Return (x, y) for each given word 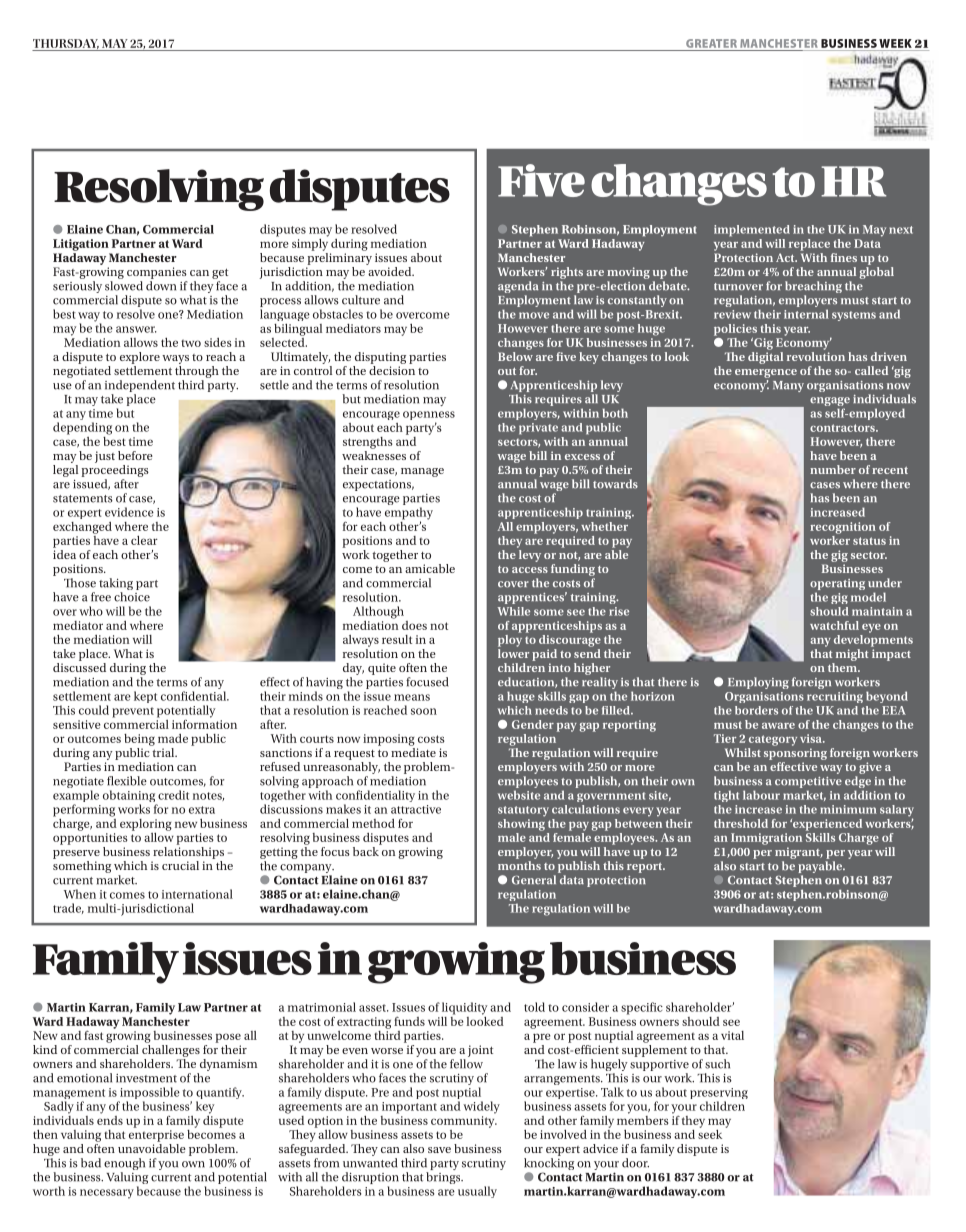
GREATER (711, 43)
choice (132, 597)
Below (515, 355)
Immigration (766, 839)
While (513, 611)
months (519, 865)
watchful (834, 625)
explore (140, 358)
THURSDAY (66, 44)
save (439, 1150)
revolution (816, 355)
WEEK (895, 43)
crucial (180, 865)
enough (124, 1165)
